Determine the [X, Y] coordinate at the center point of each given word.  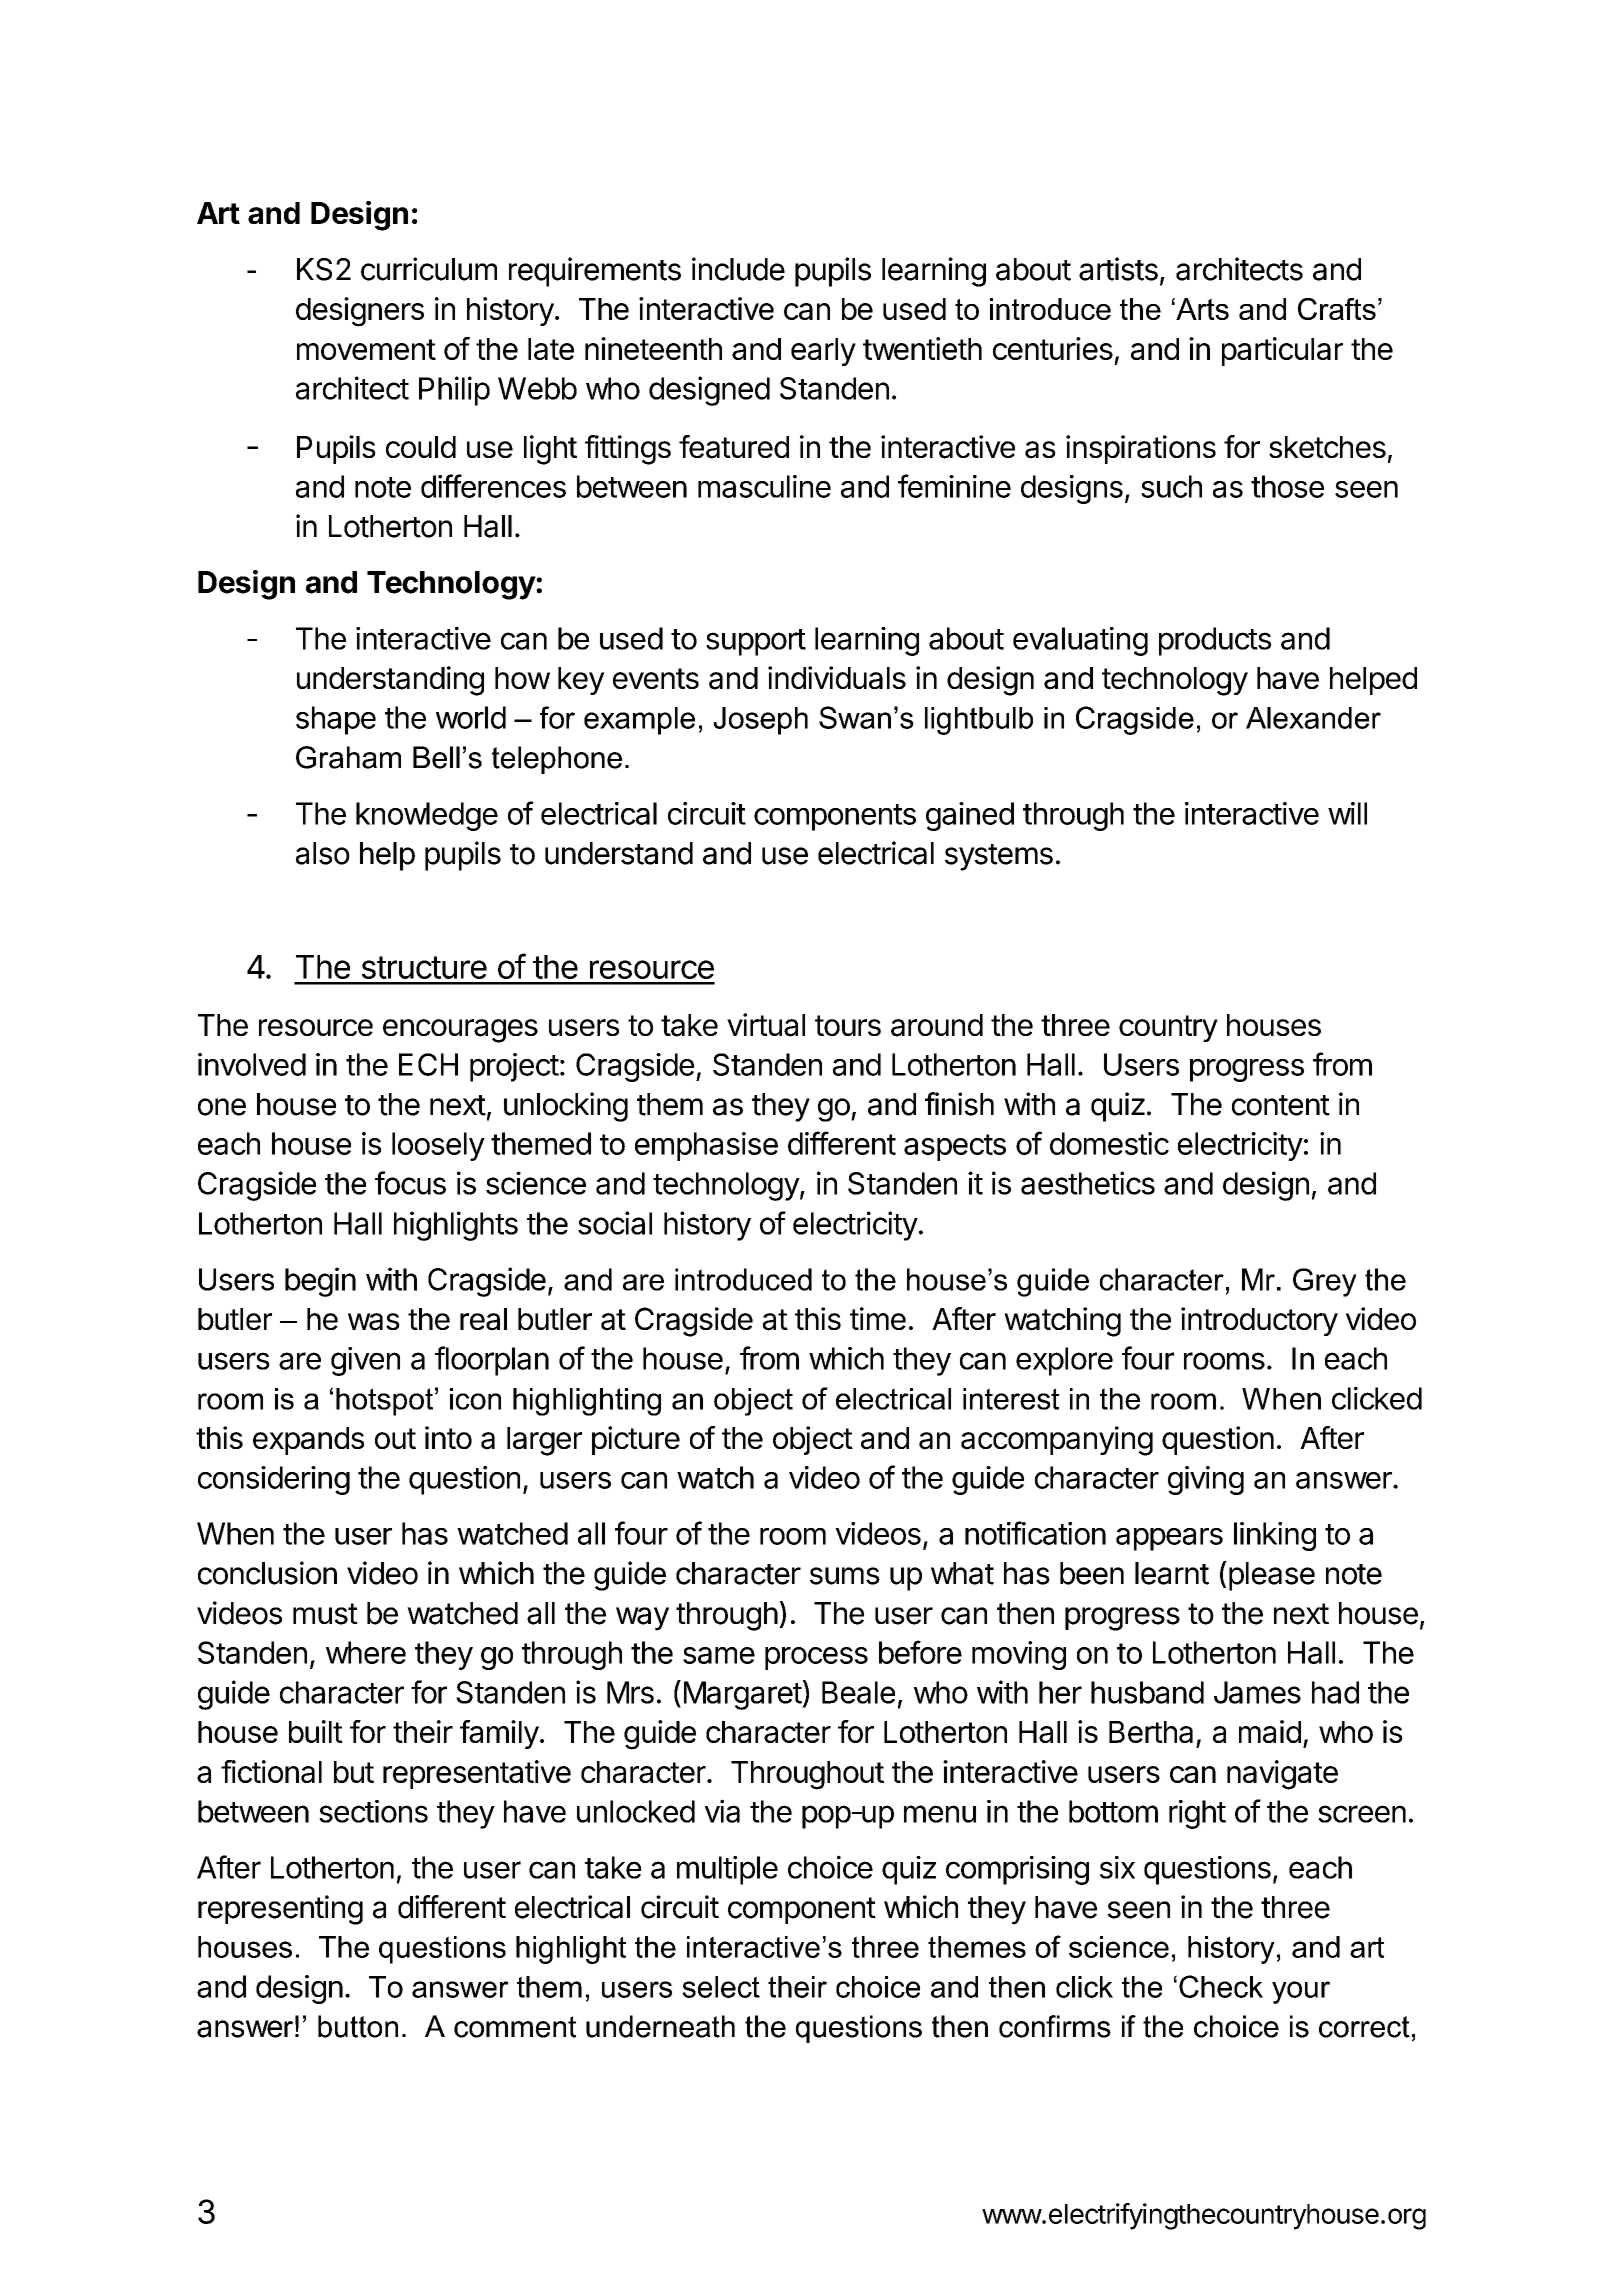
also [323, 853]
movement [366, 349]
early [823, 352]
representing [280, 1910]
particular [1282, 351]
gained [970, 816]
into [448, 1437]
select [721, 1987]
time [878, 1318]
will [1347, 813]
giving [1206, 1480]
